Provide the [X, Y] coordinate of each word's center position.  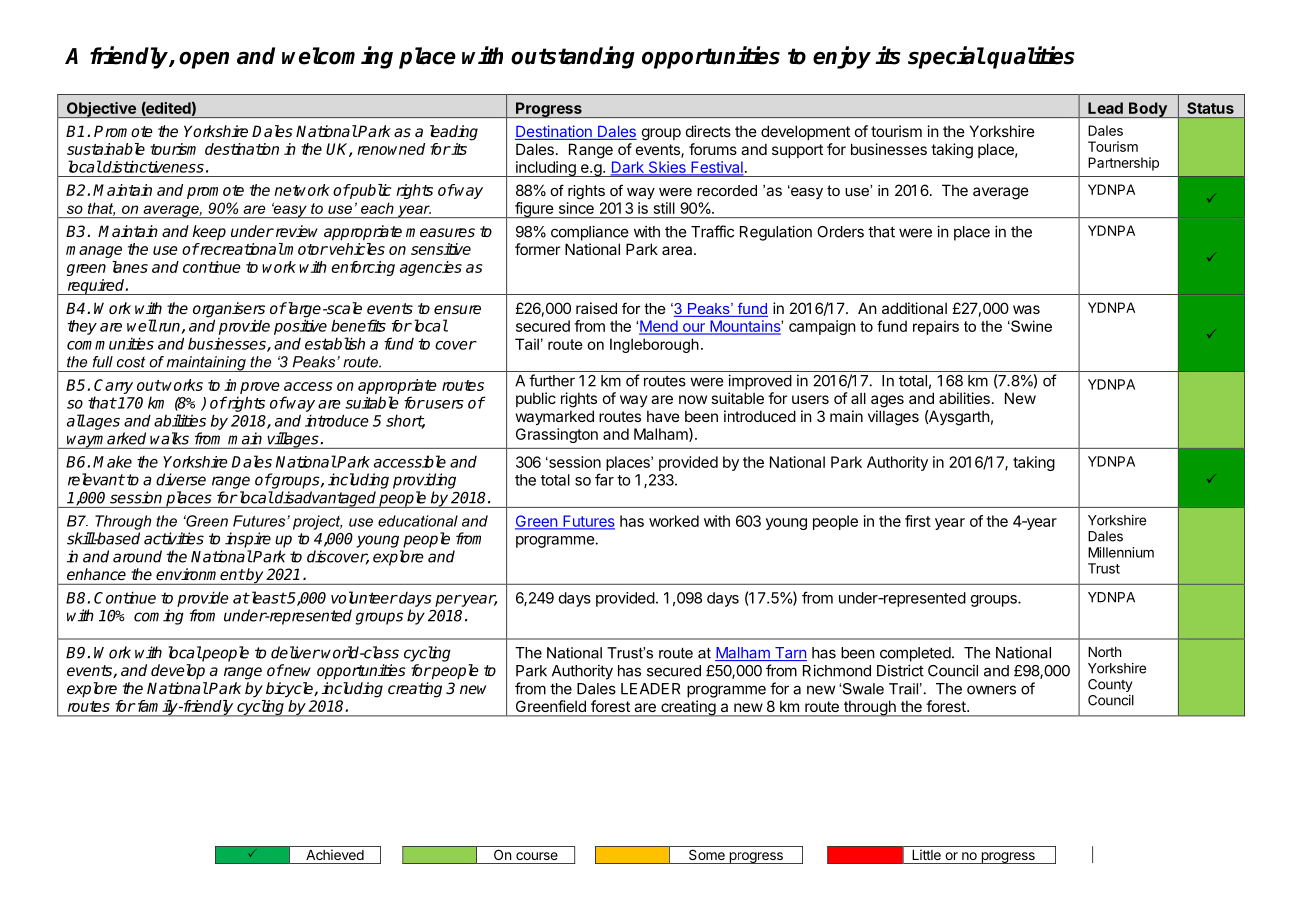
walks [169, 438]
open [204, 60]
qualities [1031, 57]
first [918, 521]
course [537, 856]
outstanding [573, 57]
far [604, 479]
